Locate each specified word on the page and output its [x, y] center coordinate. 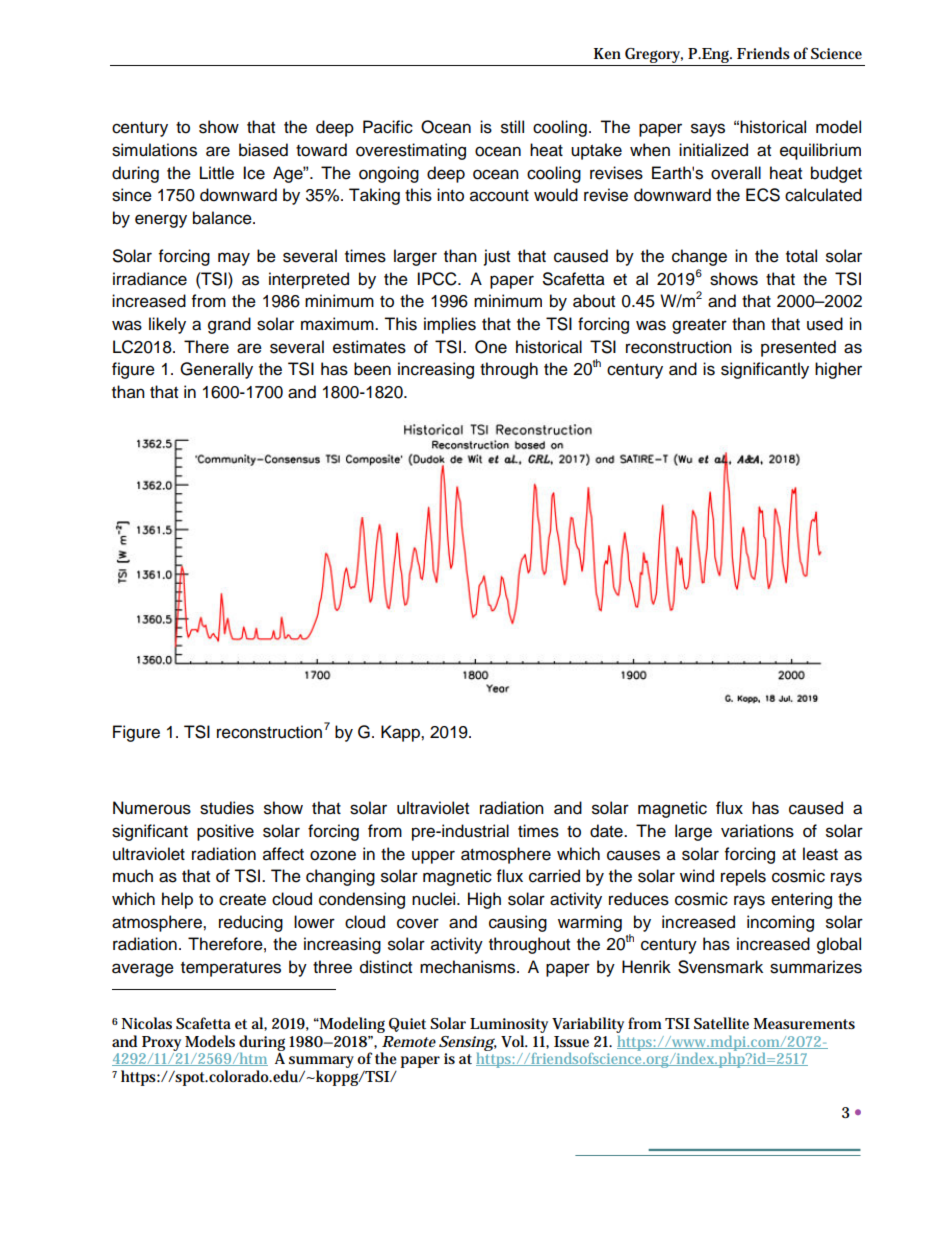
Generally [216, 370]
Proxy [161, 1043]
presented [798, 348]
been [372, 369]
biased [263, 150]
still [512, 127]
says [708, 130]
